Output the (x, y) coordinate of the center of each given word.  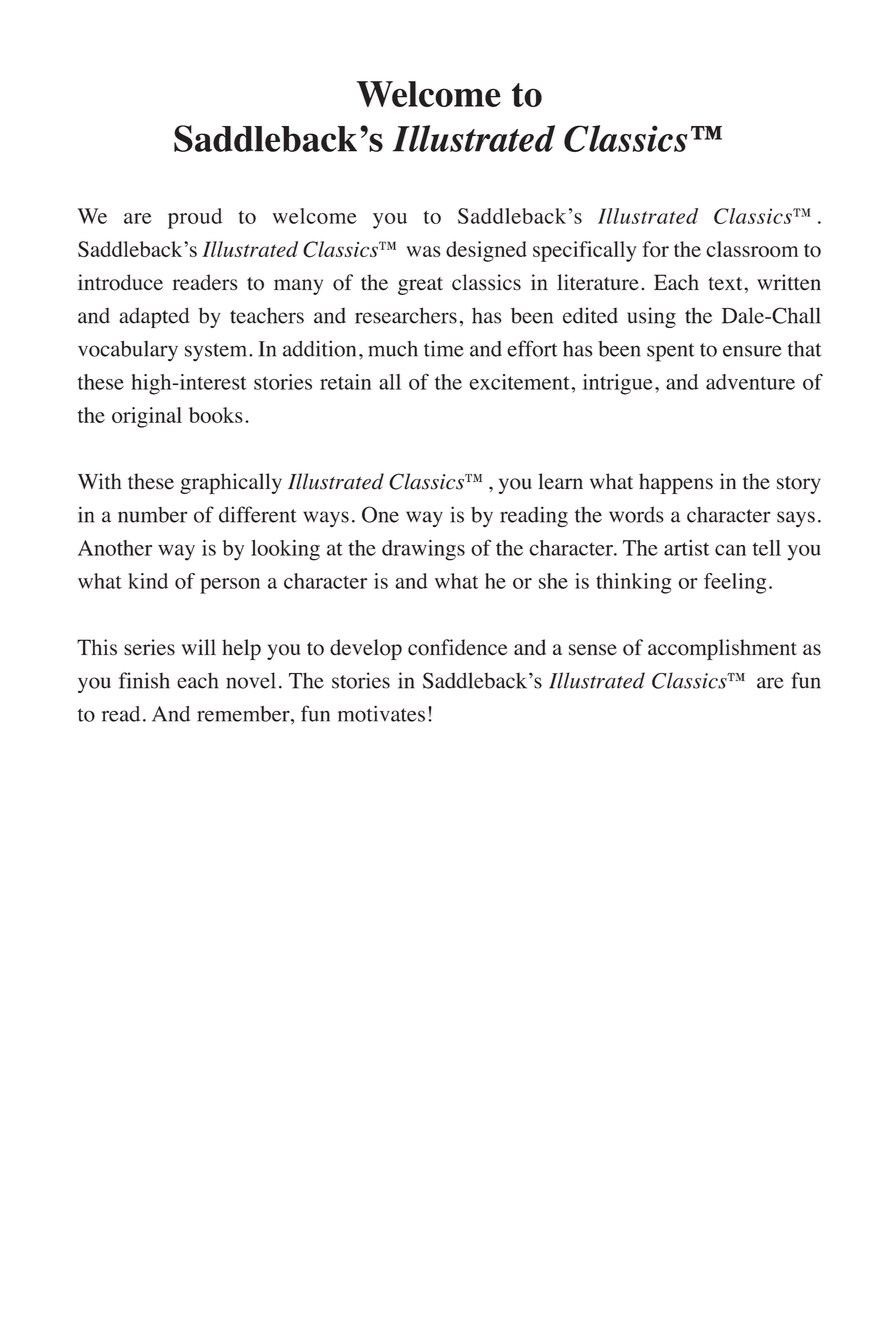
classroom (752, 249)
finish (144, 680)
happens (676, 483)
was (423, 251)
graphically (231, 483)
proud (195, 218)
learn (560, 481)
